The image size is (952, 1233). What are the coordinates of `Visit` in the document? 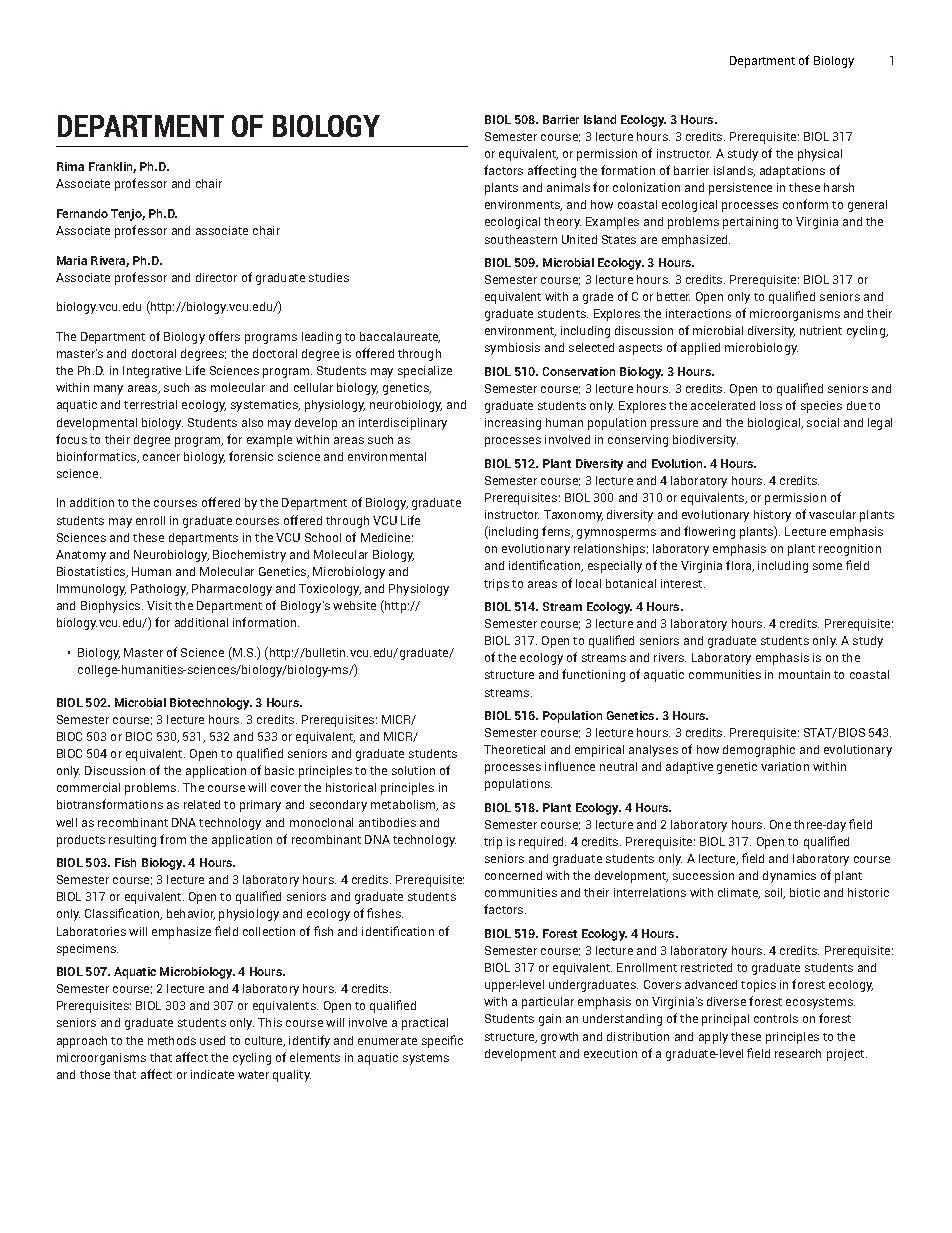 It's located at (159, 605).
